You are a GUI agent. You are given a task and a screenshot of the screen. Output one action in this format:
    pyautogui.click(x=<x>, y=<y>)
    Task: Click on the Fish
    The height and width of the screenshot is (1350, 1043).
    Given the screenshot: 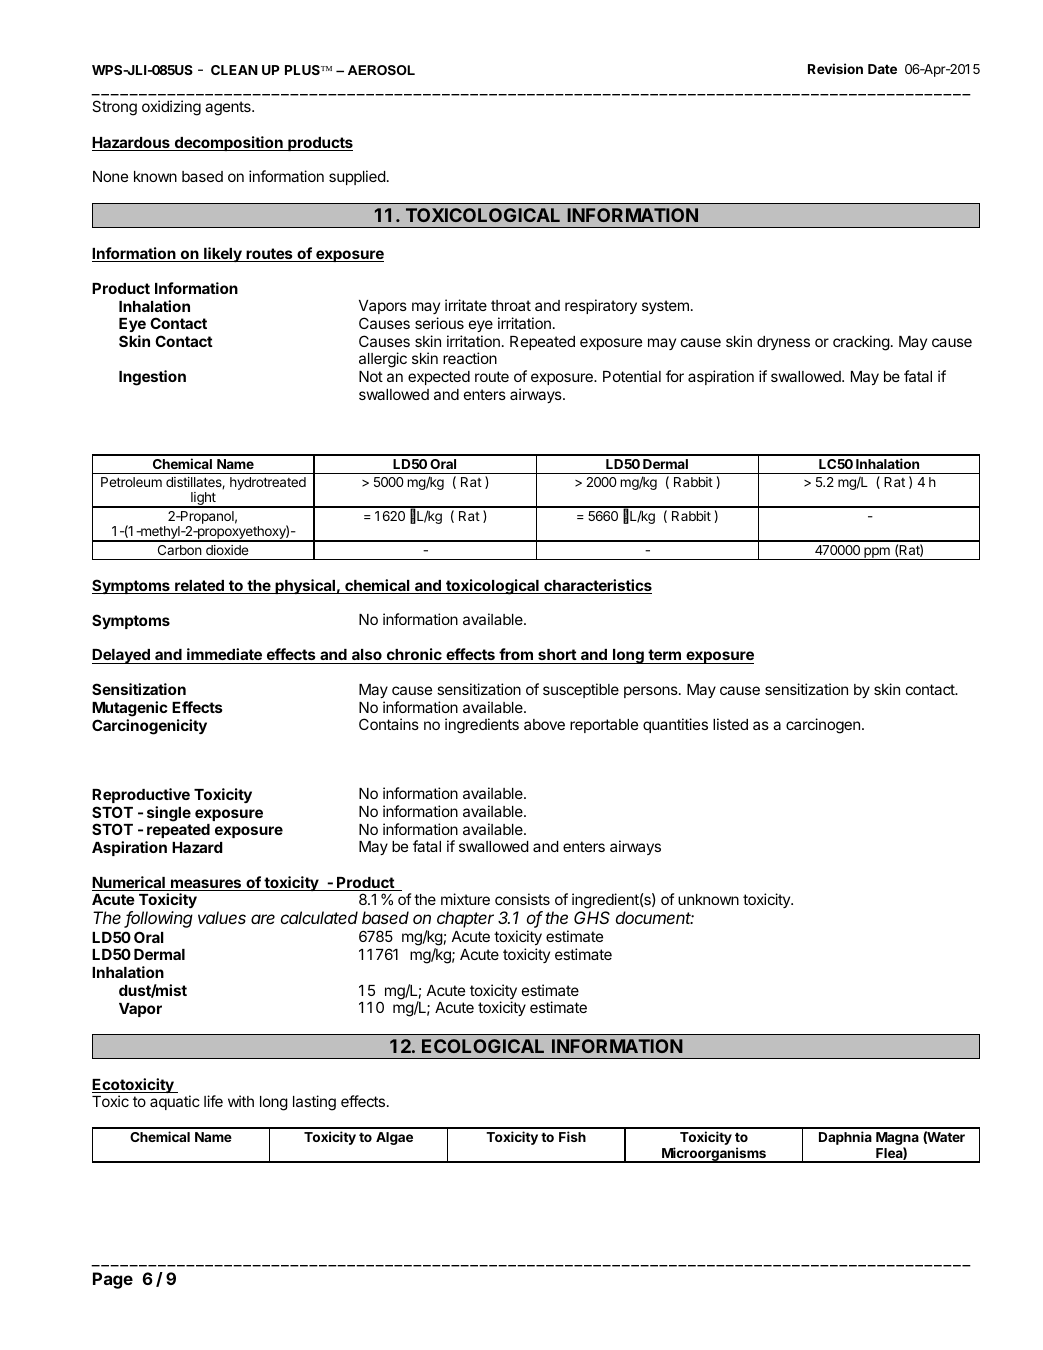 What is the action you would take?
    pyautogui.click(x=572, y=1136)
